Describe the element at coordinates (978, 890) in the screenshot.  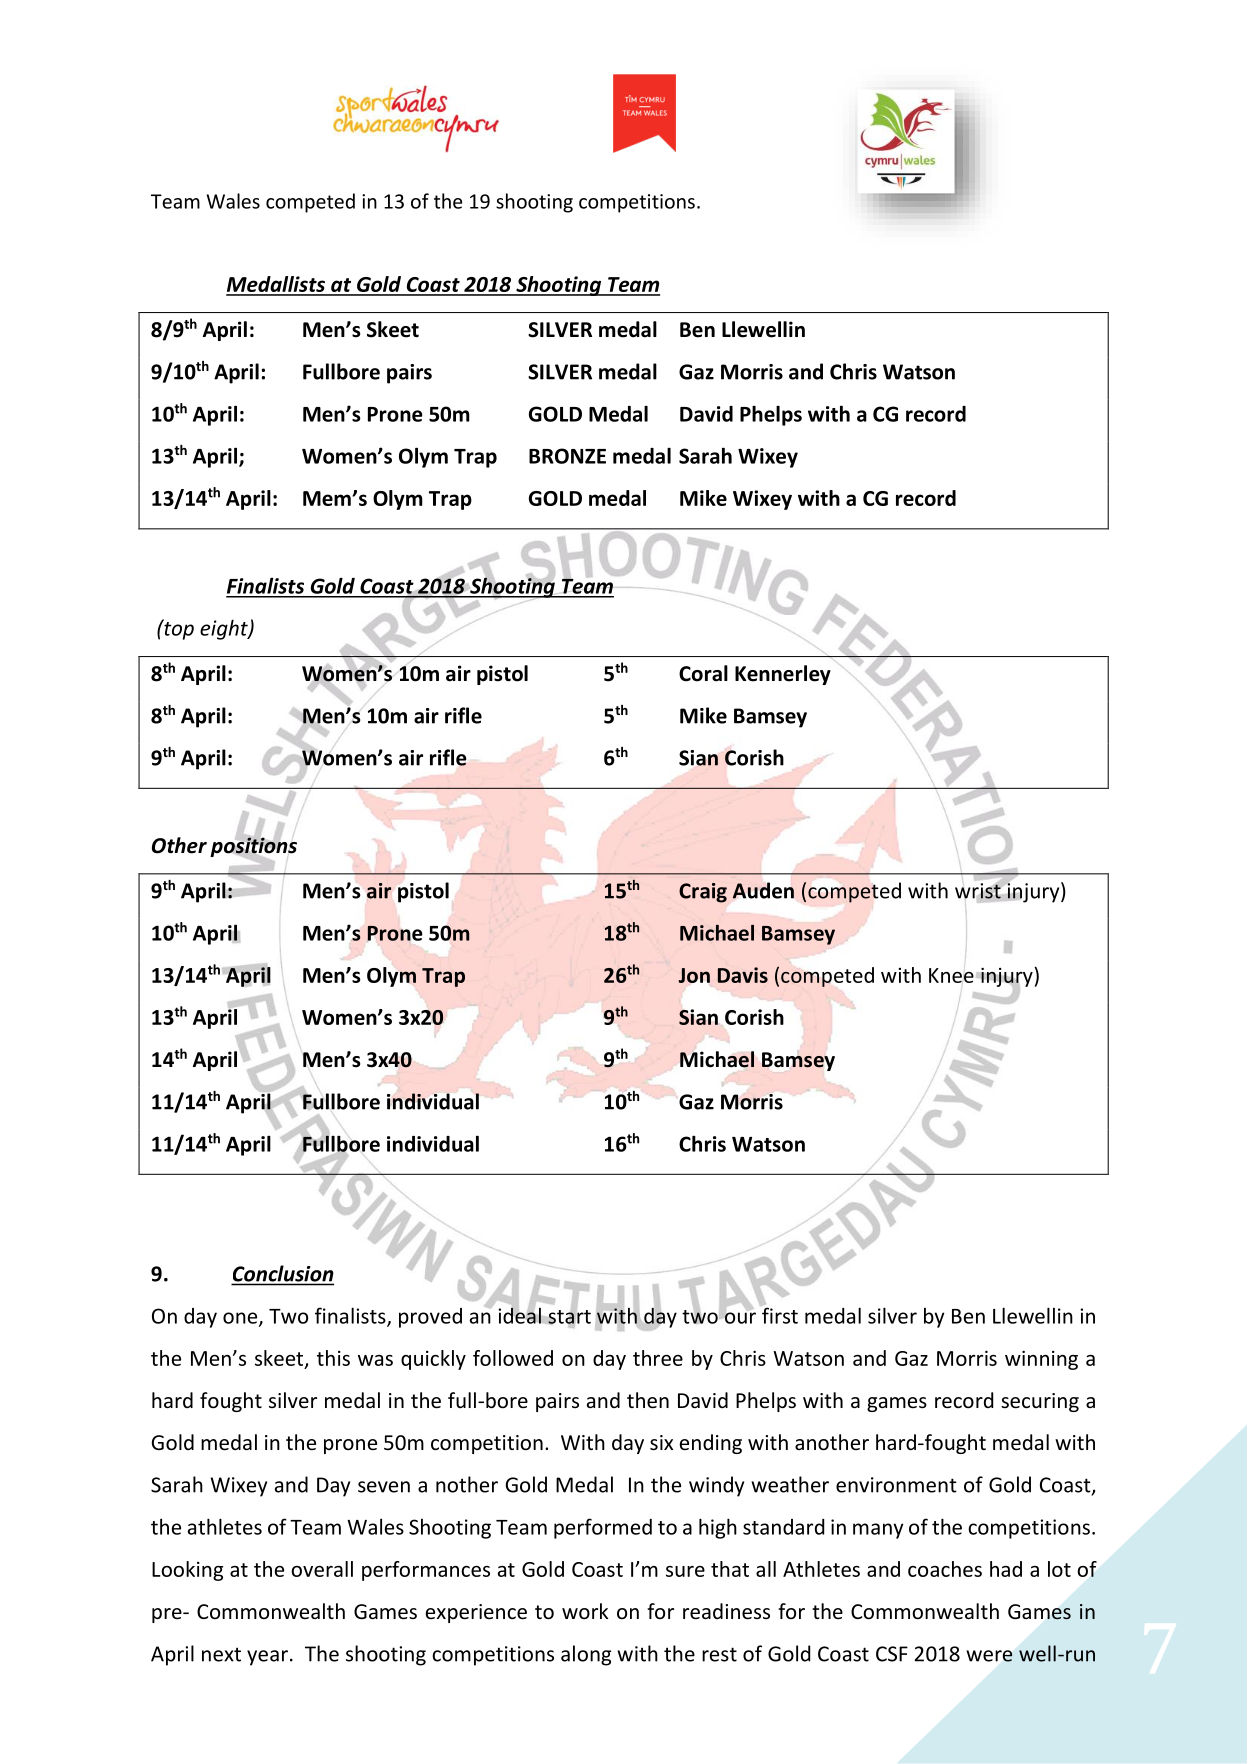
I see `wrist` at that location.
